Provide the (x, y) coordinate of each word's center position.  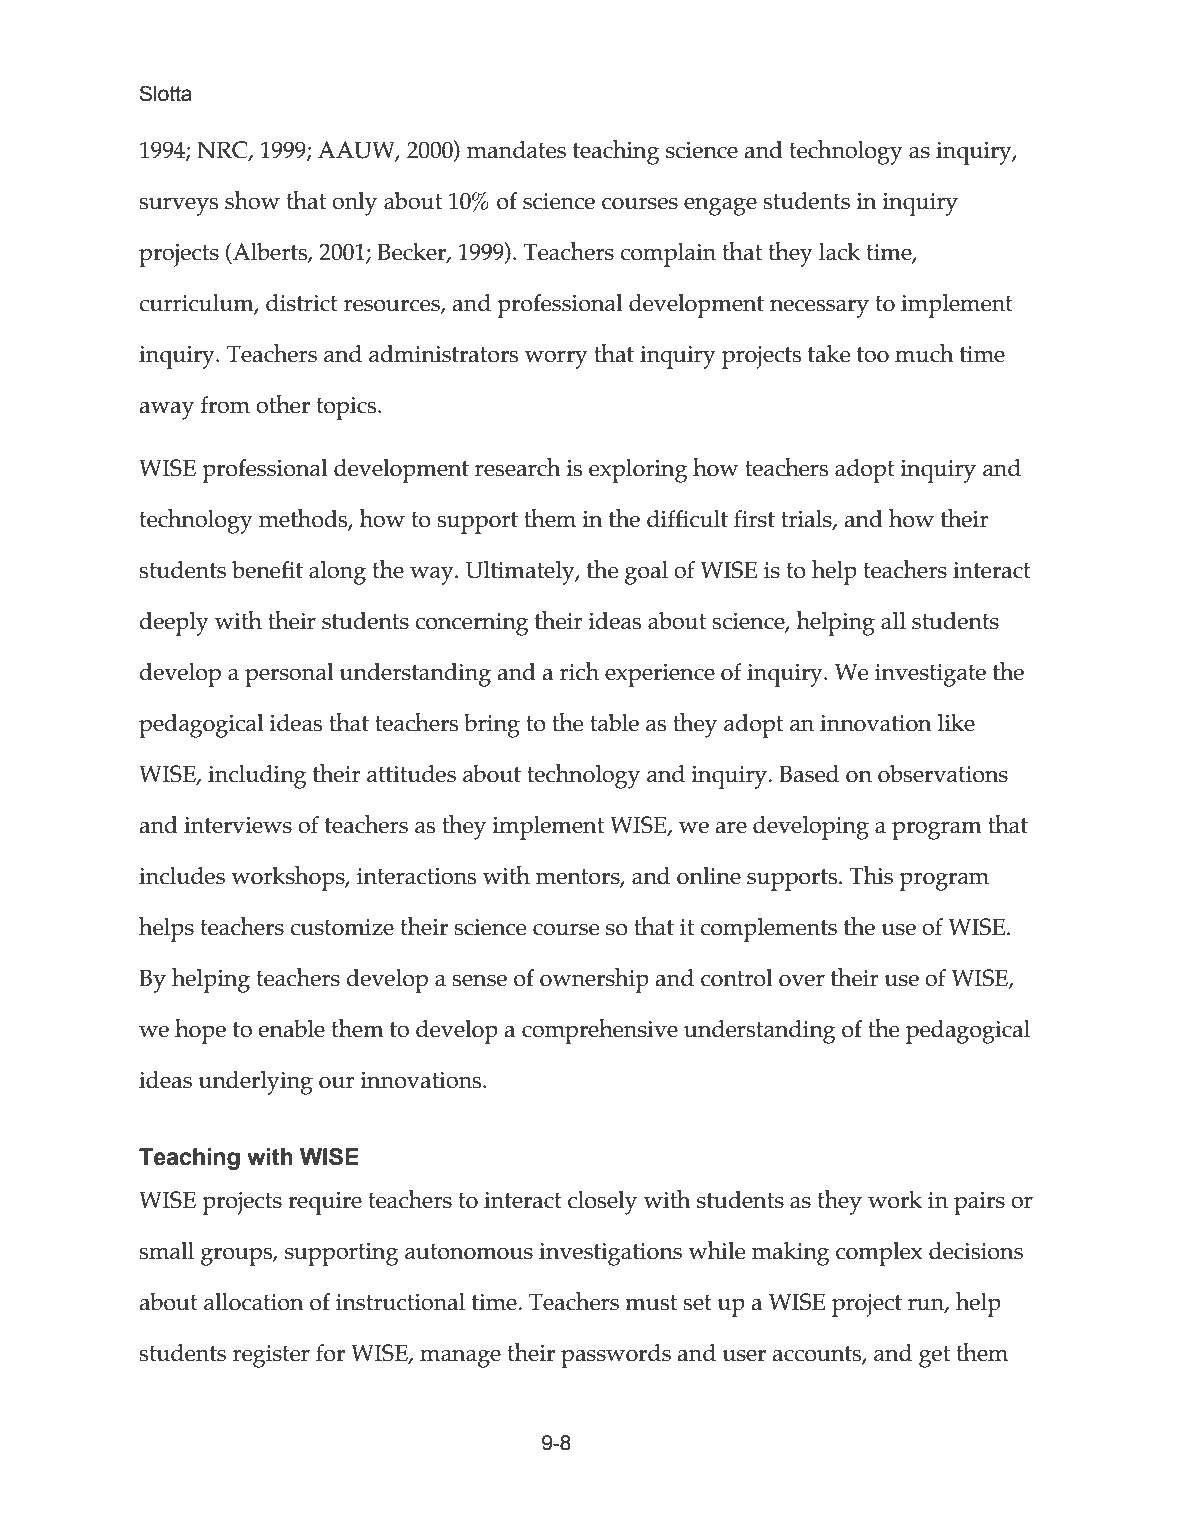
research (518, 467)
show (252, 200)
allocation (254, 1302)
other (283, 404)
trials (807, 520)
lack (840, 252)
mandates (516, 150)
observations (943, 774)
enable (291, 1029)
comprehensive (600, 1031)
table (614, 723)
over (802, 980)
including (257, 777)
